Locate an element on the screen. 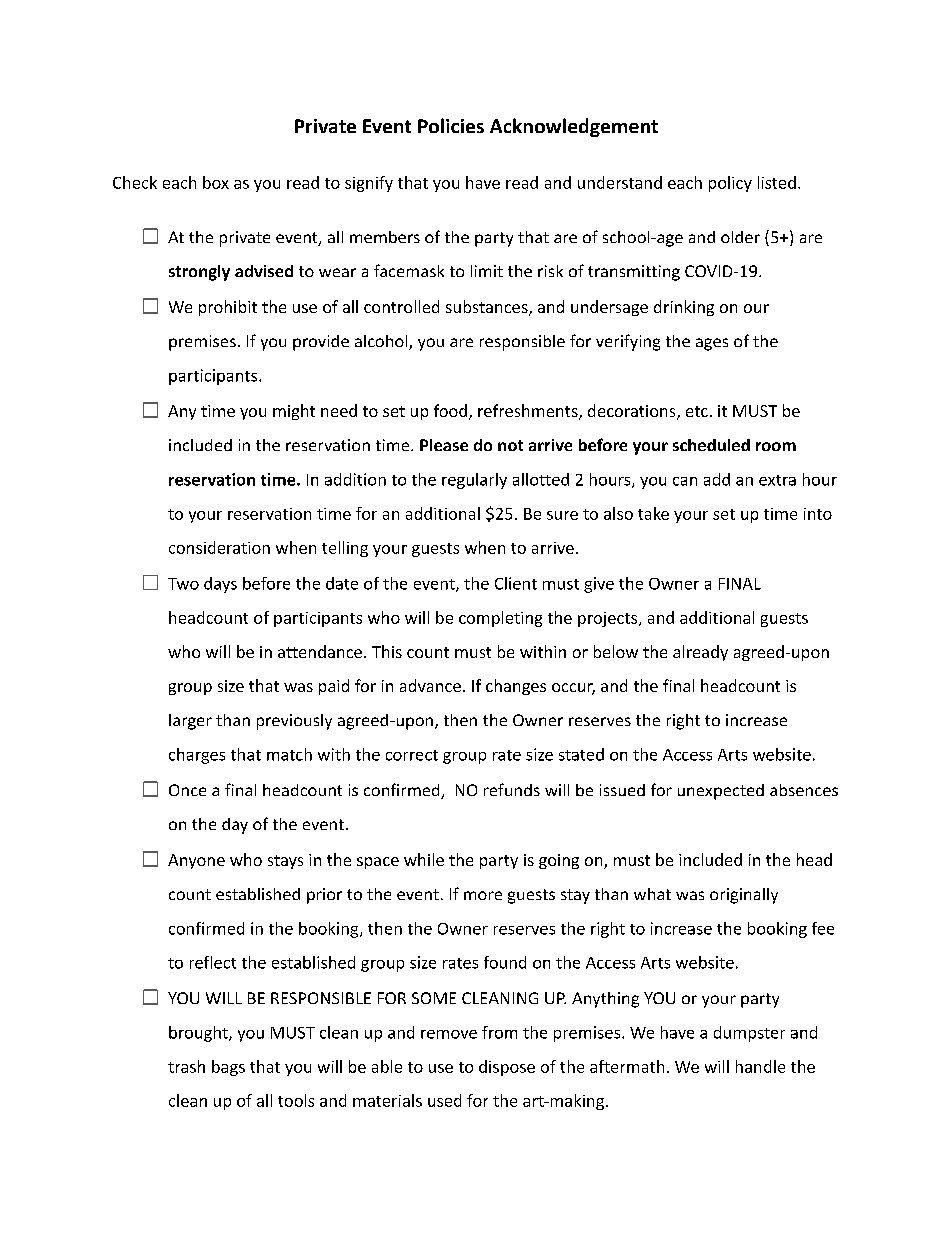  might is located at coordinates (294, 412).
